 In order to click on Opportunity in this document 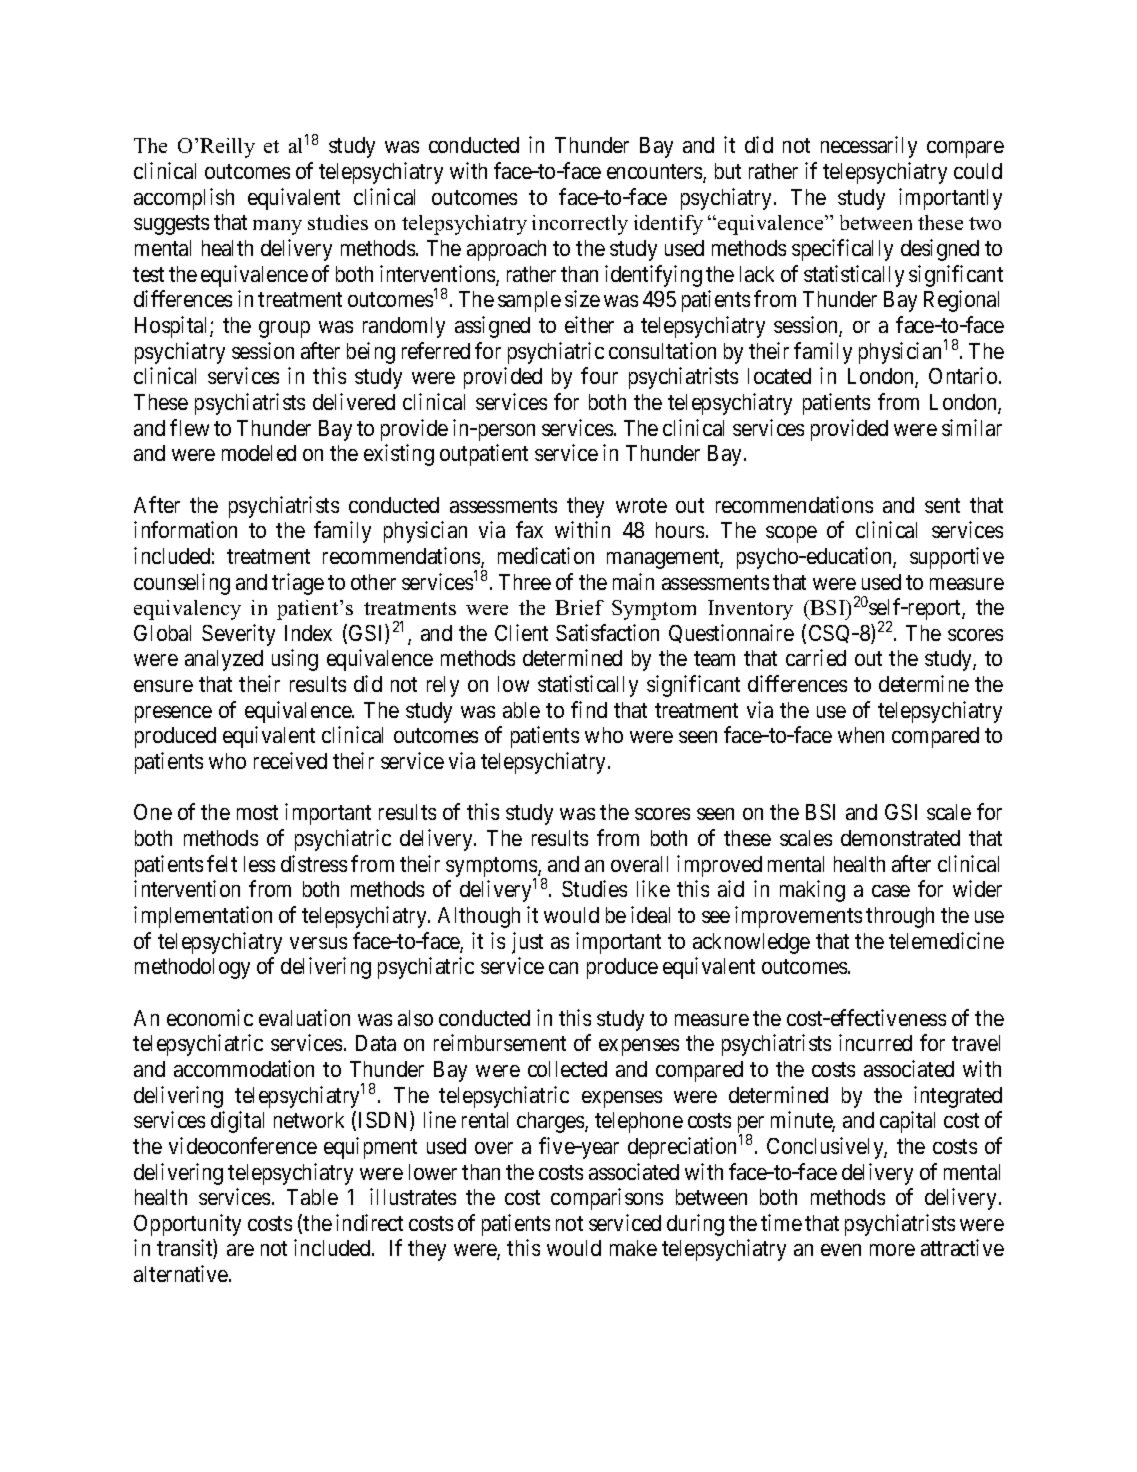, I will do `click(187, 1225)`.
